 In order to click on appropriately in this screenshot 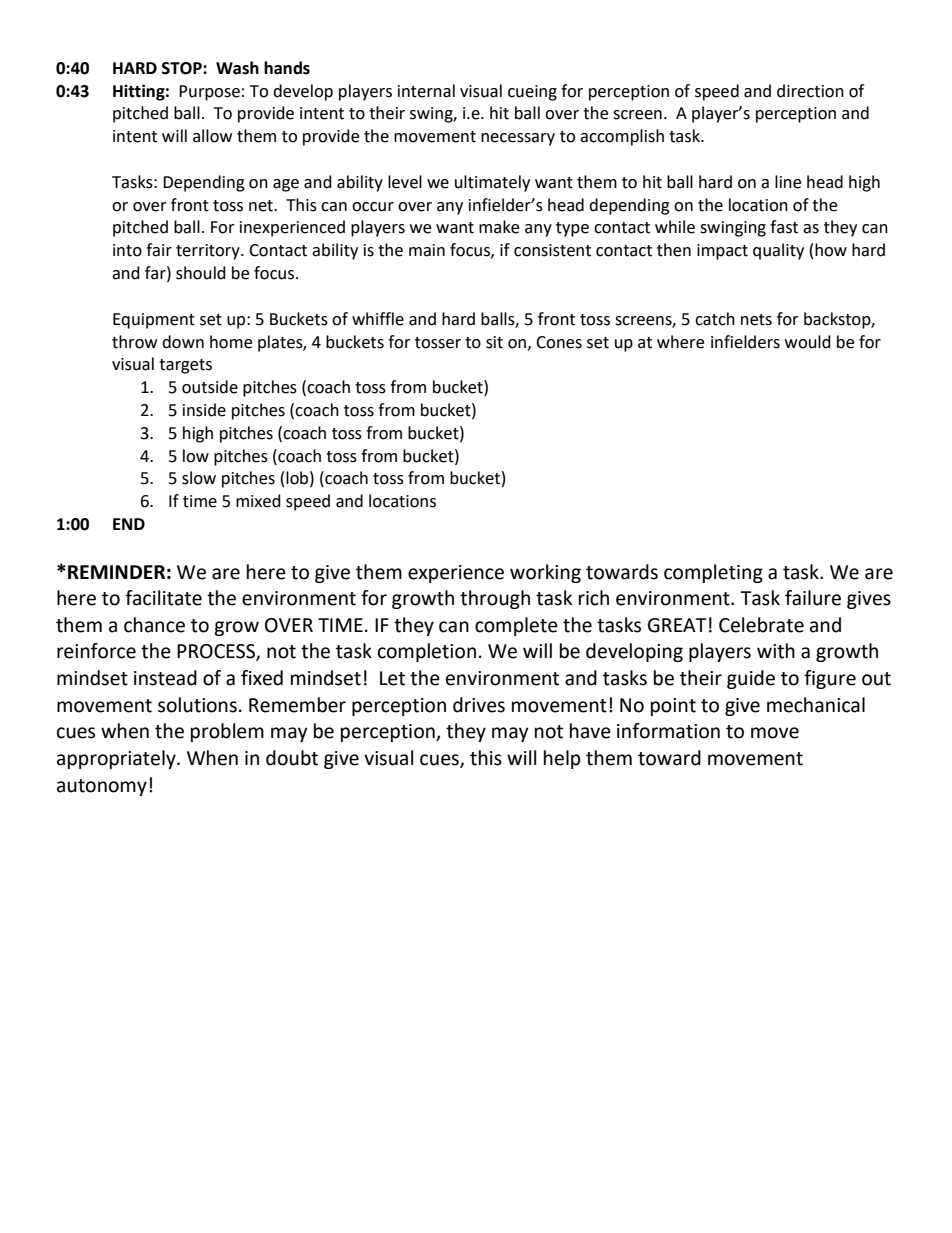, I will do `click(117, 759)`.
